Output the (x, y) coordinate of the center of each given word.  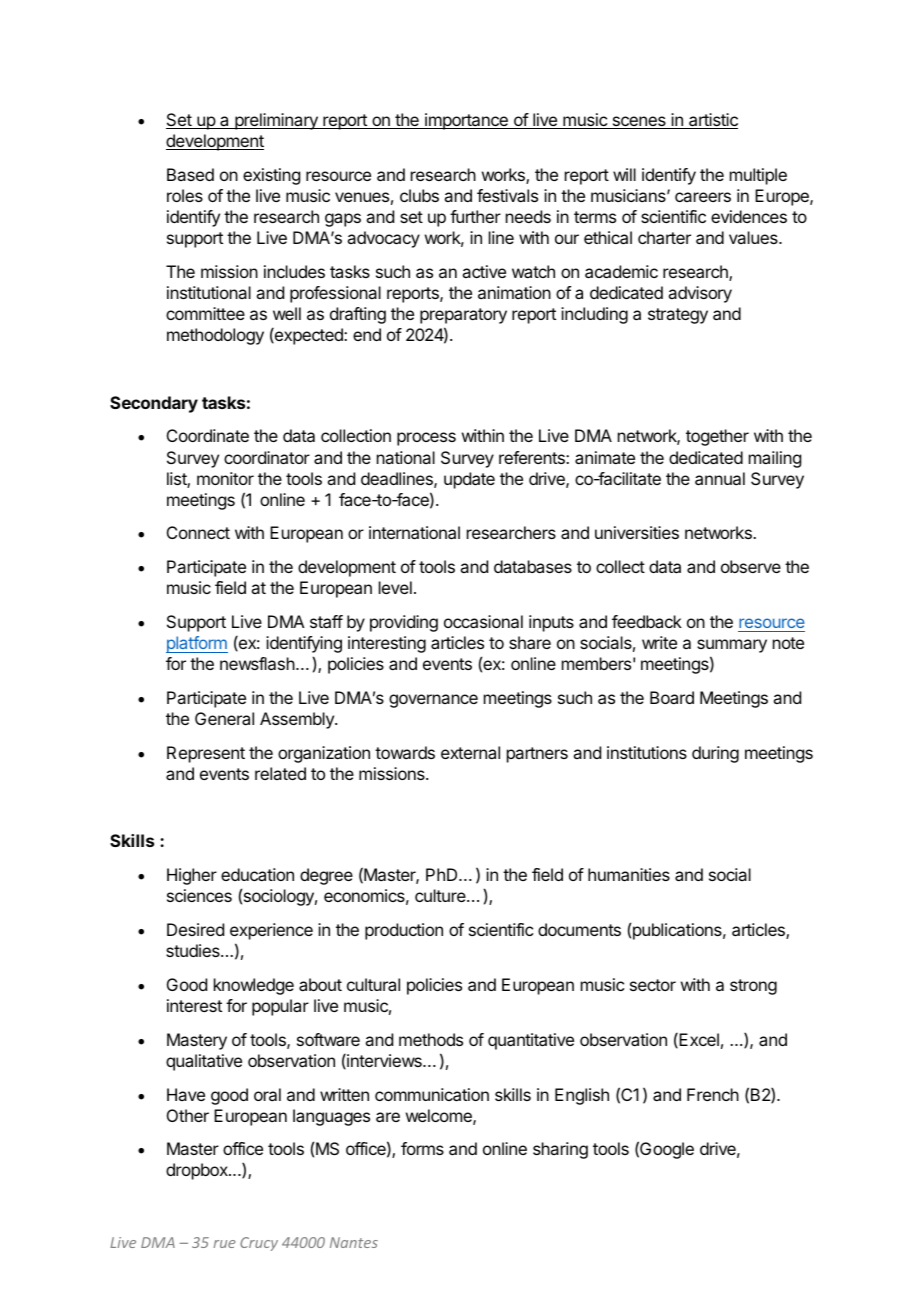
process (426, 439)
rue (224, 1244)
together (717, 437)
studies (194, 950)
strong (753, 987)
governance (433, 701)
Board (672, 697)
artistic (712, 121)
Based (190, 174)
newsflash (257, 663)
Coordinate (208, 435)
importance (466, 121)
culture (441, 895)
